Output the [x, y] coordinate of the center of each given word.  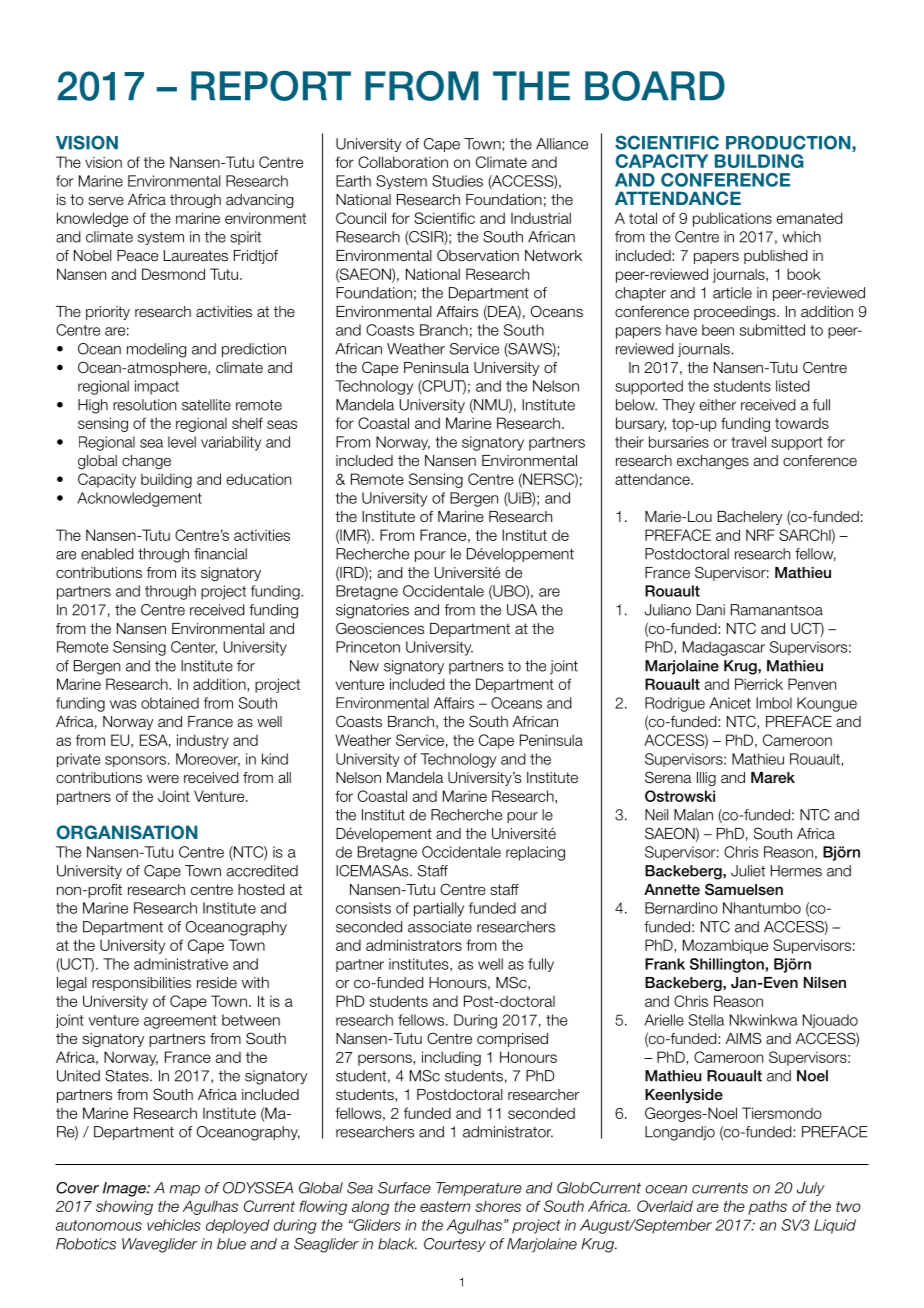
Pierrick [759, 684]
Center [194, 648]
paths [767, 1207]
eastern [445, 1206]
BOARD [655, 86]
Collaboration [403, 162]
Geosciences [380, 628]
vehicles [174, 1225]
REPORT [271, 86]
